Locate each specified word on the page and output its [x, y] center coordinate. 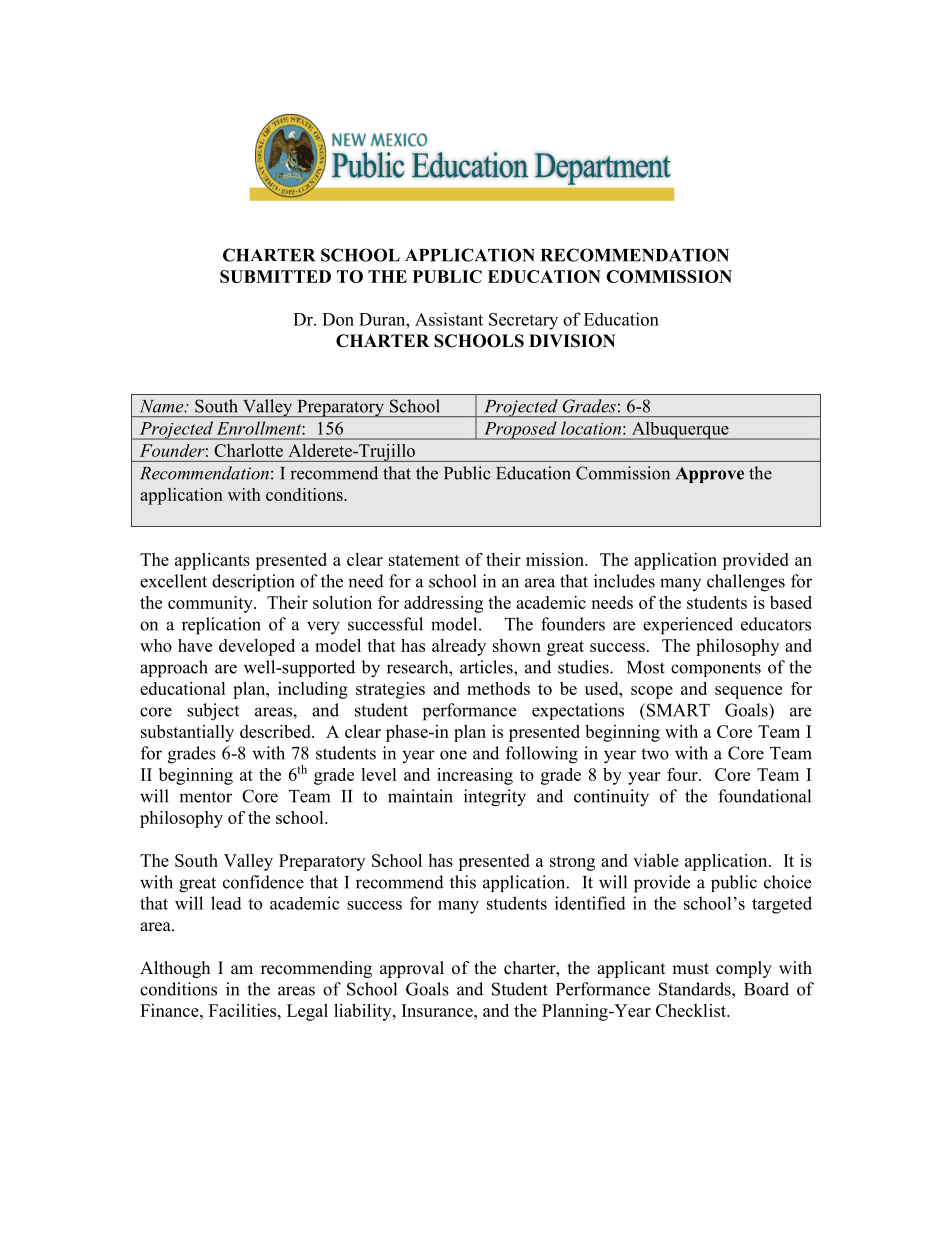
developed [257, 647]
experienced [688, 626]
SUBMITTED [275, 276]
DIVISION [572, 341]
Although [175, 969]
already [459, 647]
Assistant [449, 319]
